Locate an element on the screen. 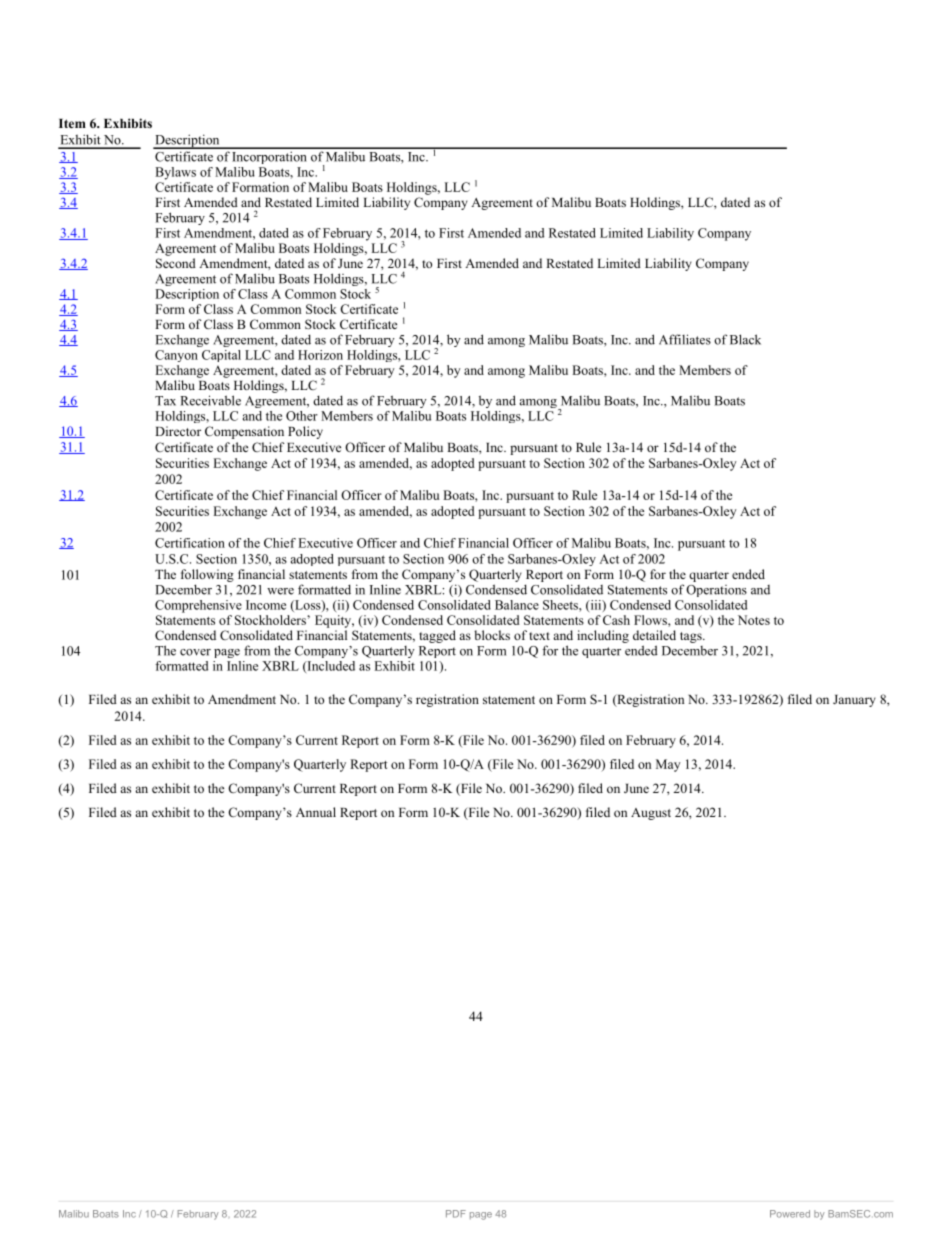 The image size is (952, 1233). cover is located at coordinates (195, 652).
